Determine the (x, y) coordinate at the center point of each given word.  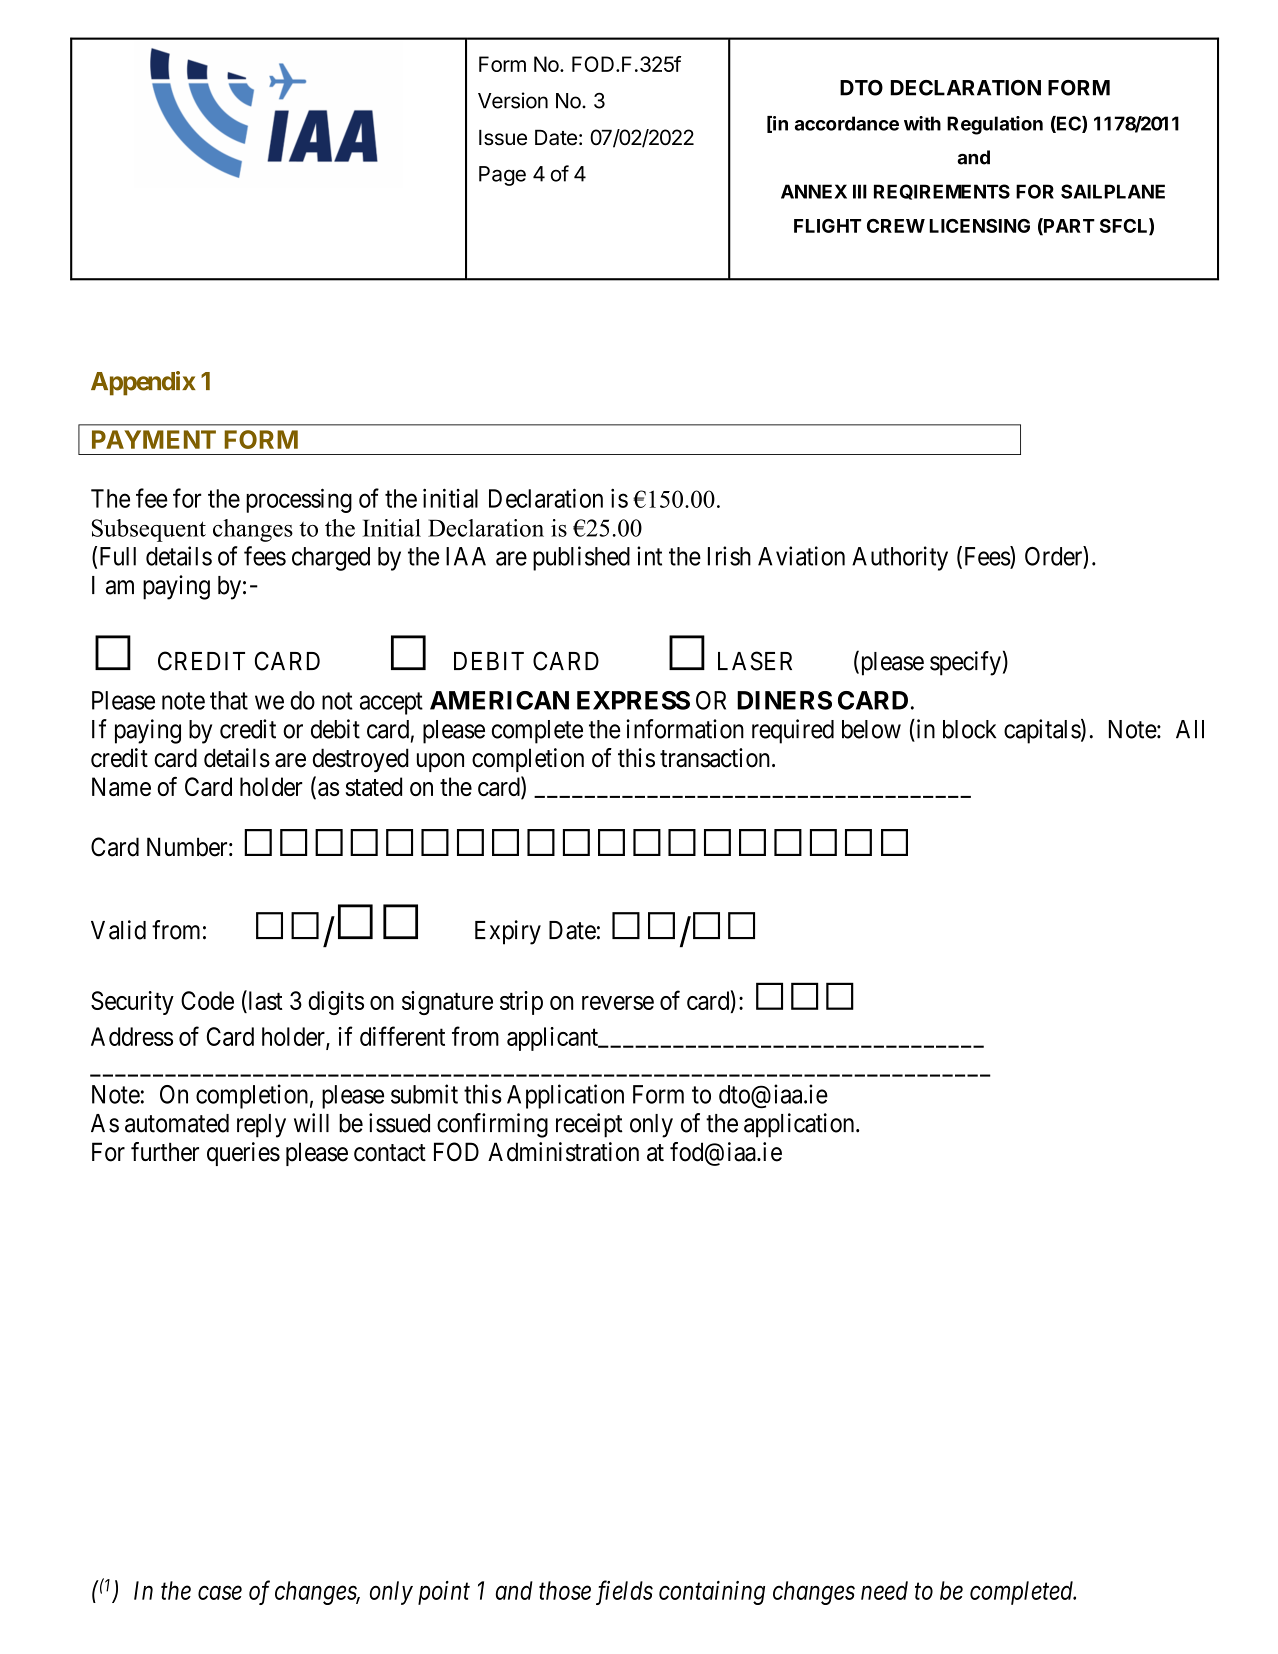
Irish (729, 556)
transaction (715, 758)
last (264, 1000)
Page (502, 176)
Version (513, 100)
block (969, 729)
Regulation (995, 125)
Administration (563, 1152)
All (1190, 729)
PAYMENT (154, 439)
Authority (900, 558)
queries (243, 1154)
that (229, 700)
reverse (618, 1003)
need (884, 1590)
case (220, 1593)
